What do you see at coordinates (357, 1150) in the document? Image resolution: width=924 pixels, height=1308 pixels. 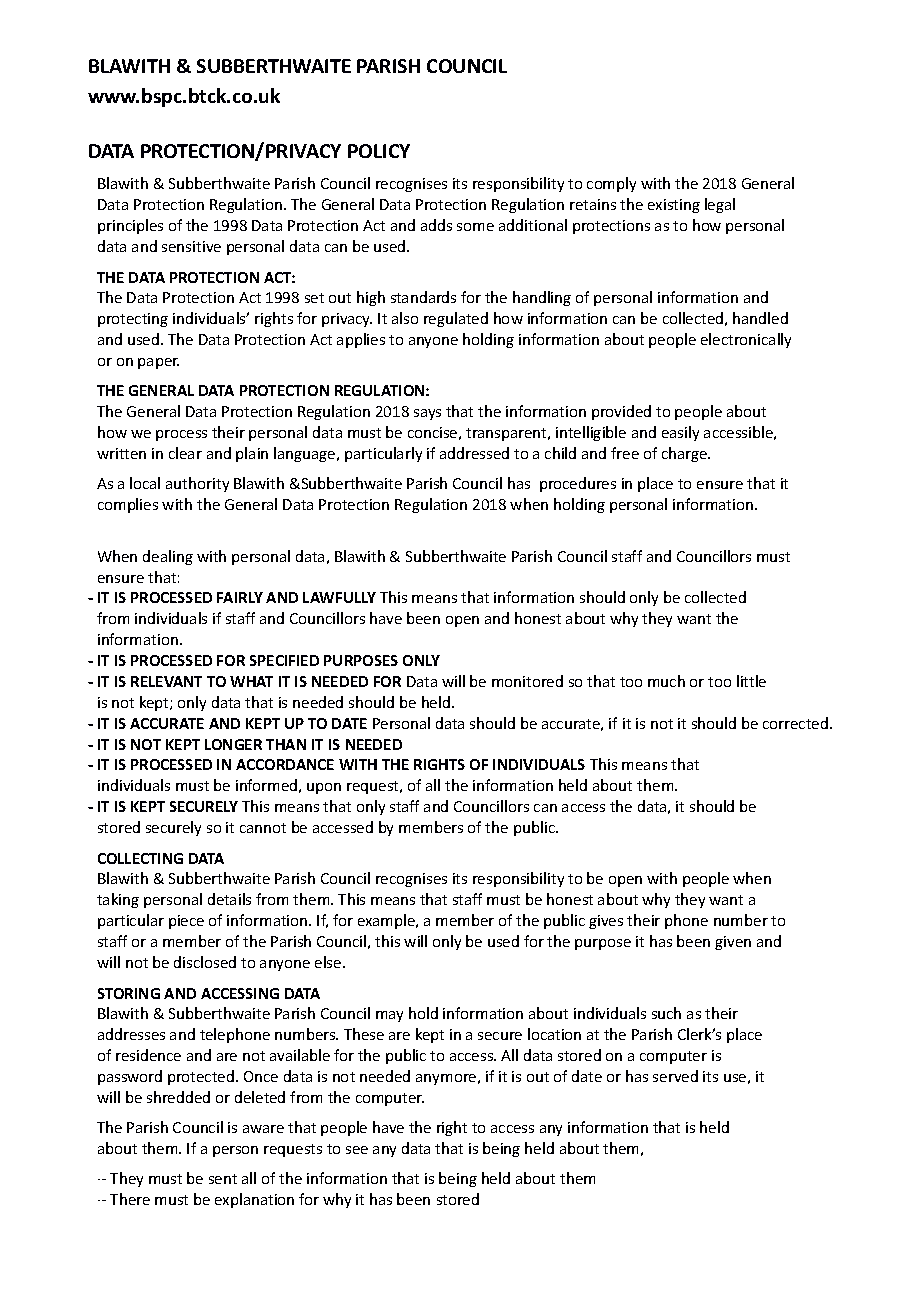 I see `see` at bounding box center [357, 1150].
